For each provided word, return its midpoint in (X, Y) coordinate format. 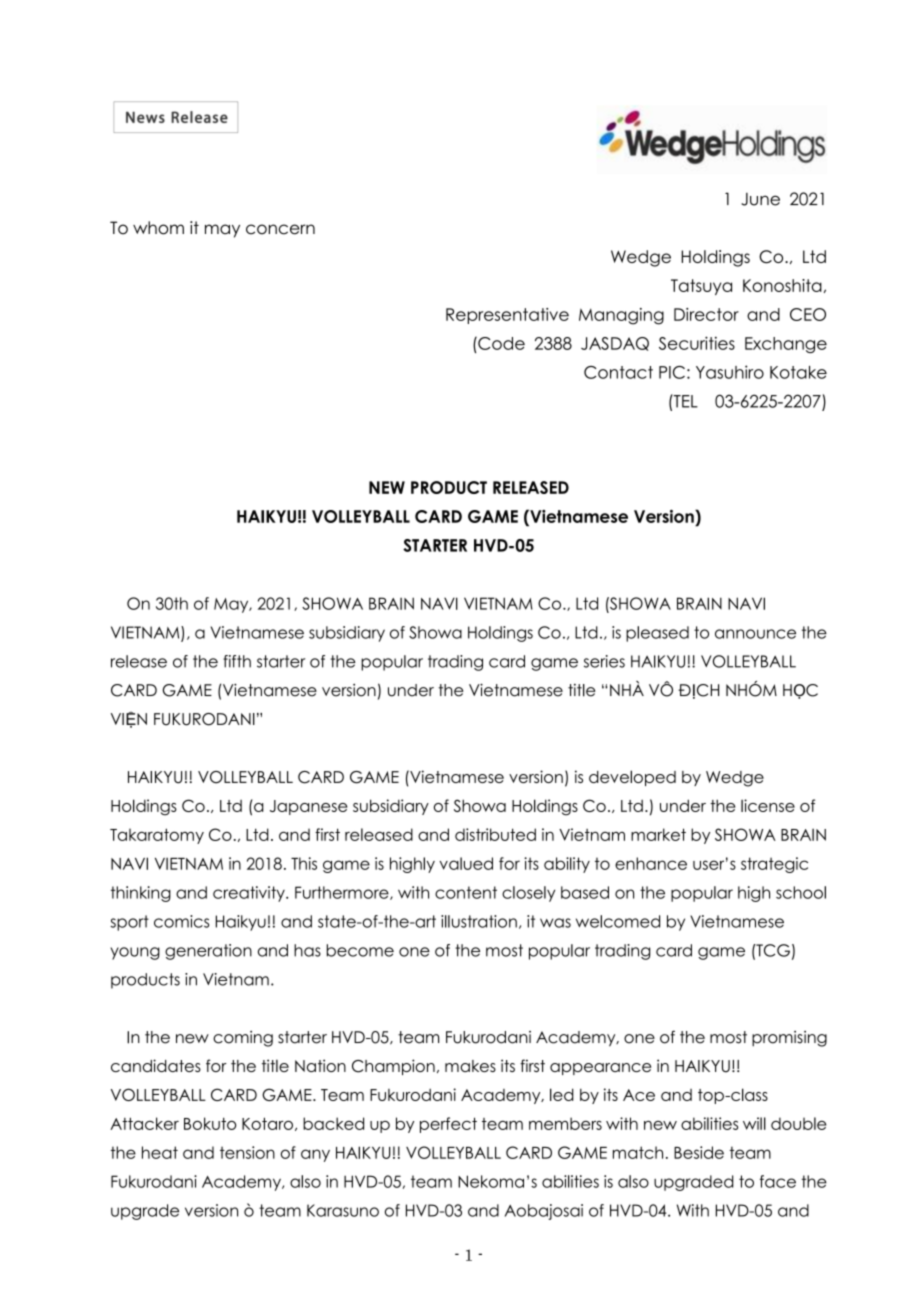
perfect (448, 1125)
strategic (774, 865)
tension (247, 1152)
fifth (237, 661)
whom (158, 228)
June (760, 199)
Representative (507, 316)
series (604, 661)
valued (466, 863)
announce (755, 634)
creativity (250, 894)
